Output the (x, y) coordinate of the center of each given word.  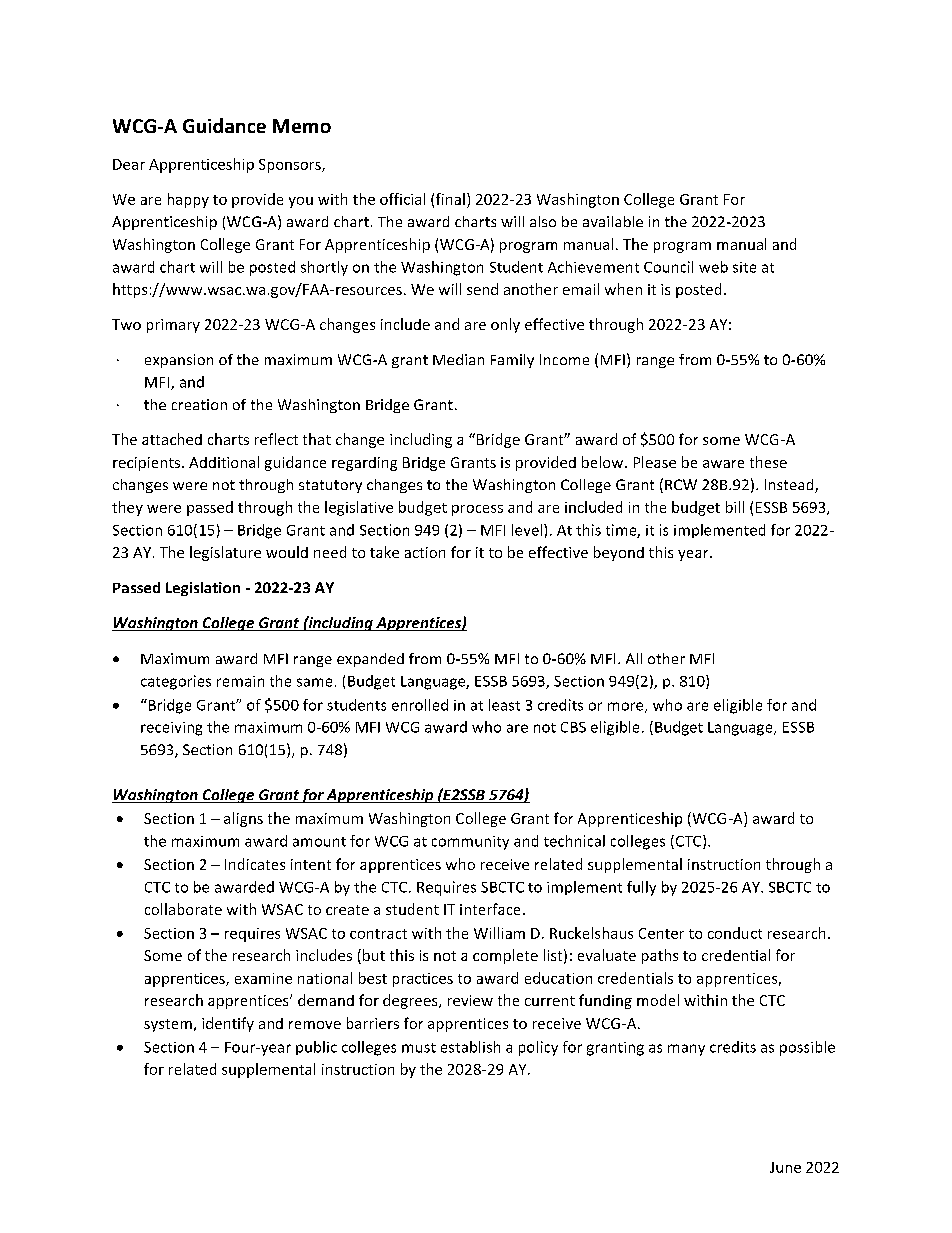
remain (240, 681)
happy (188, 200)
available (613, 221)
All (634, 658)
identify (228, 1024)
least (504, 705)
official (402, 199)
